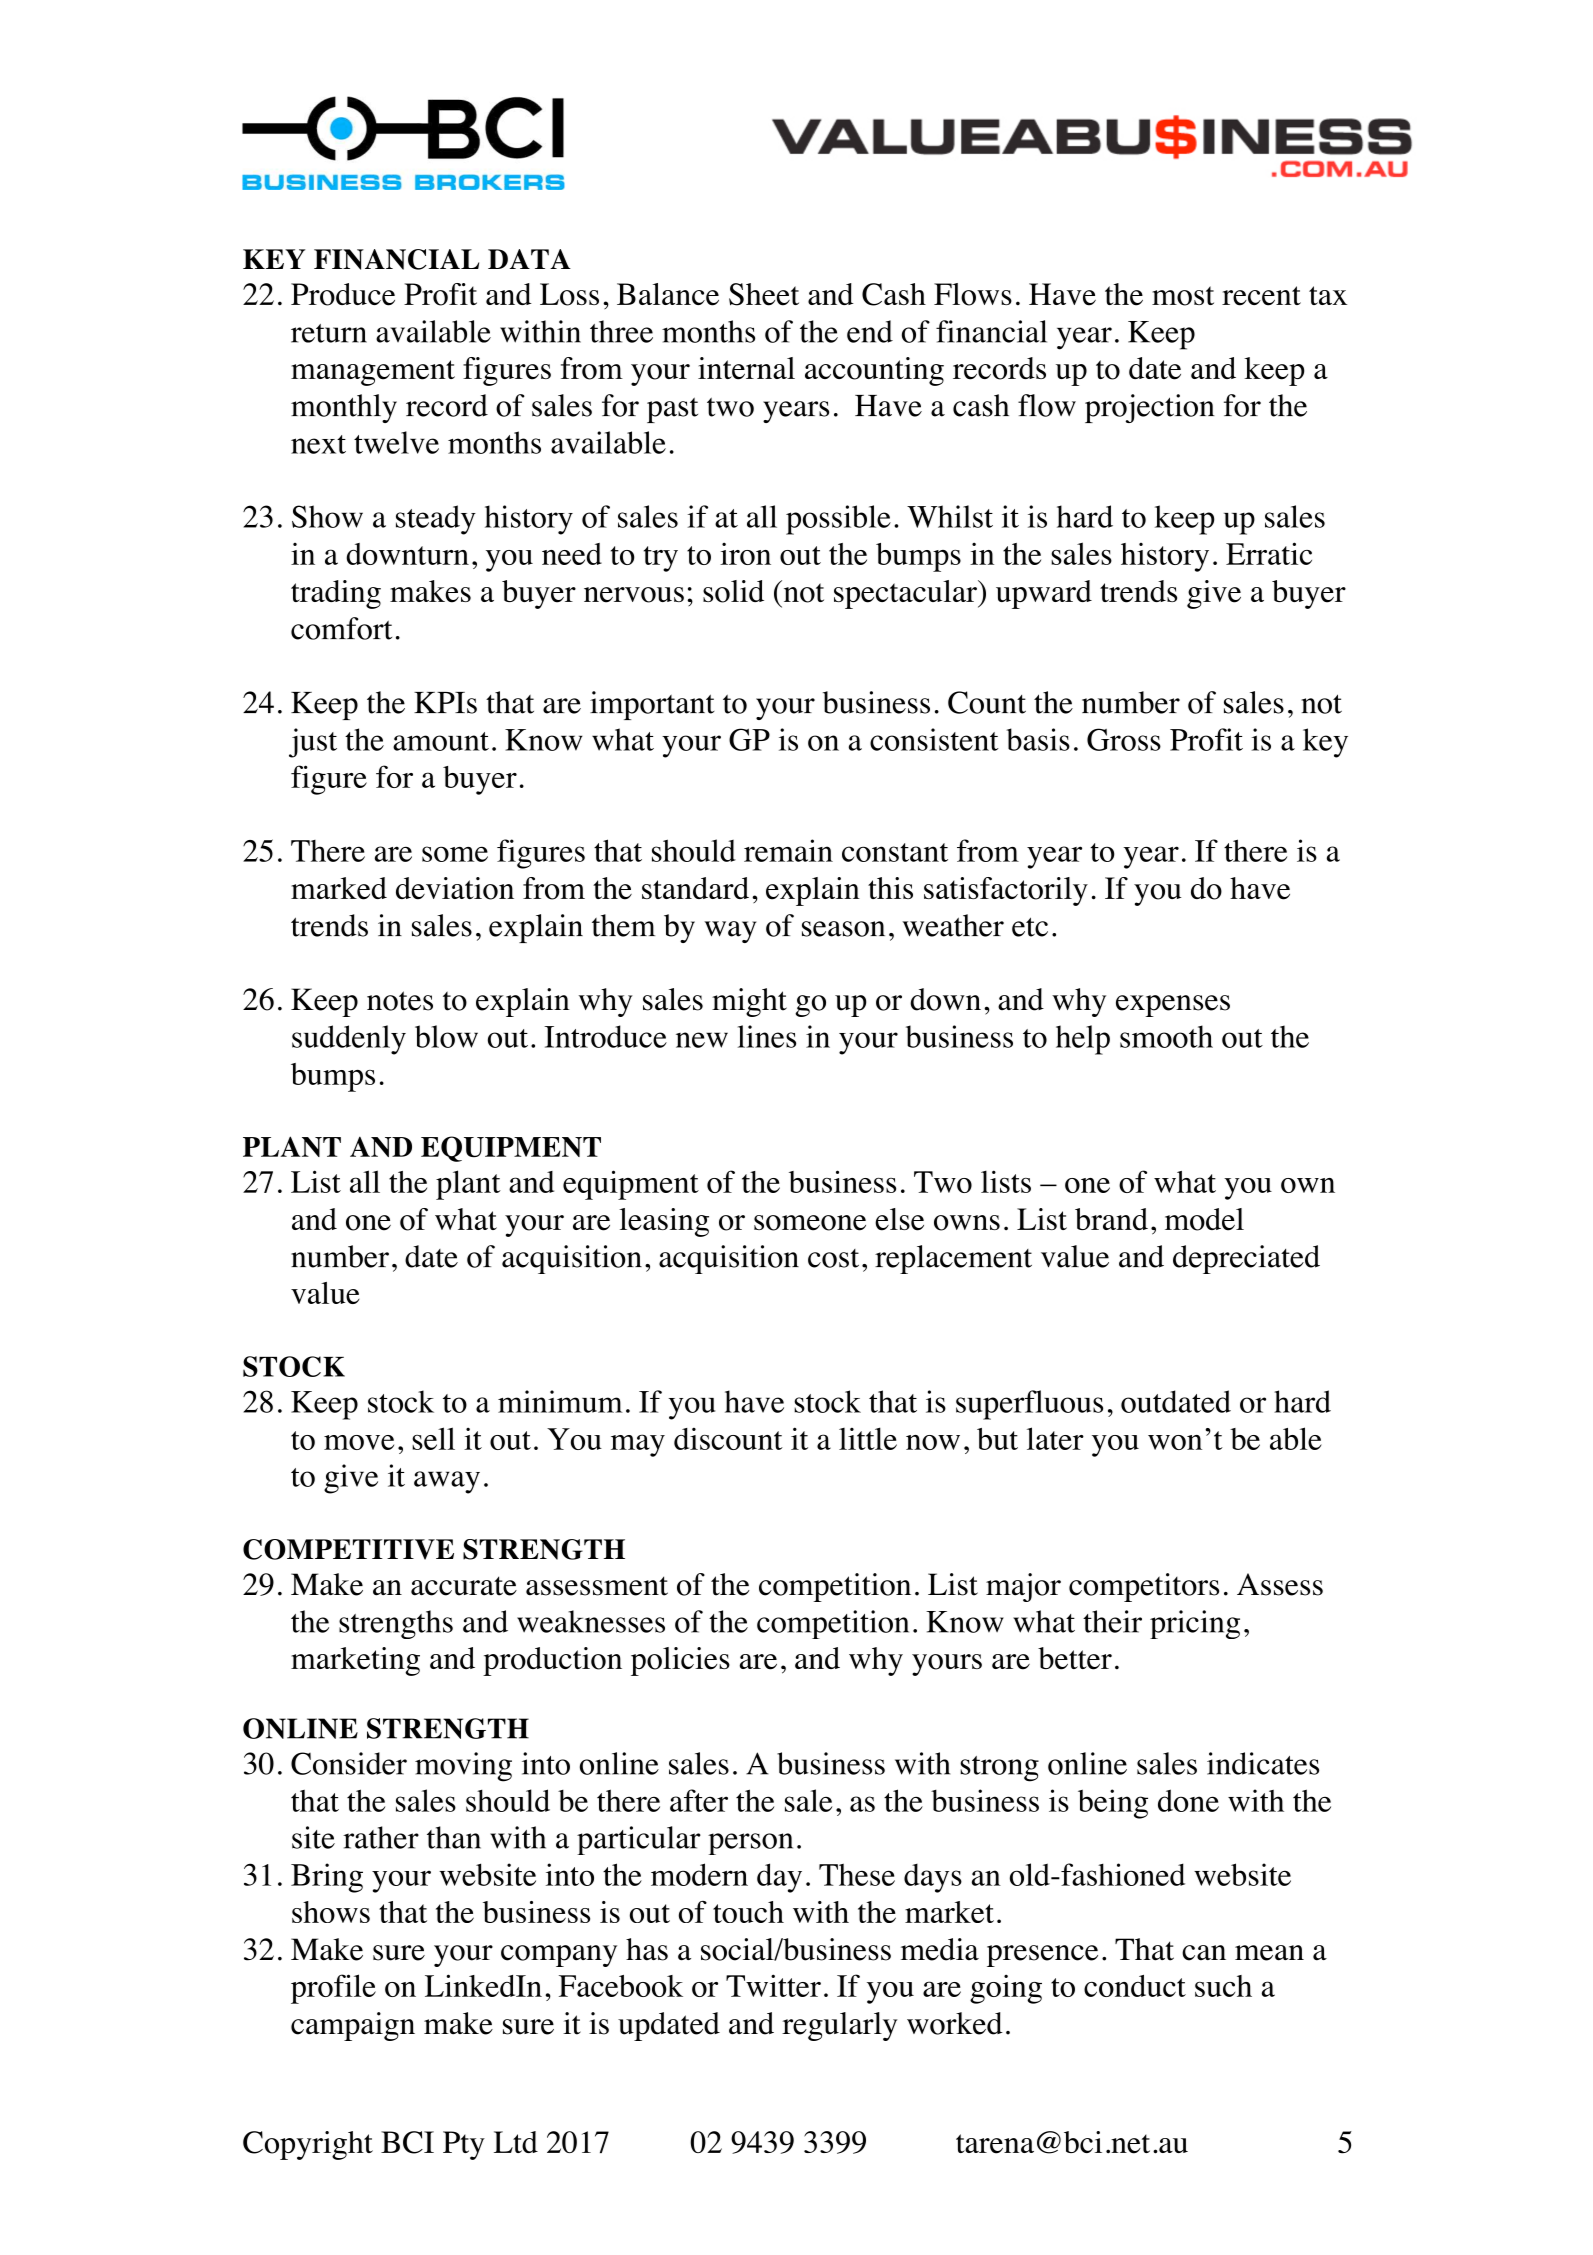 Image resolution: width=1593 pixels, height=2255 pixels. Describe the element at coordinates (373, 373) in the screenshot. I see `management` at that location.
